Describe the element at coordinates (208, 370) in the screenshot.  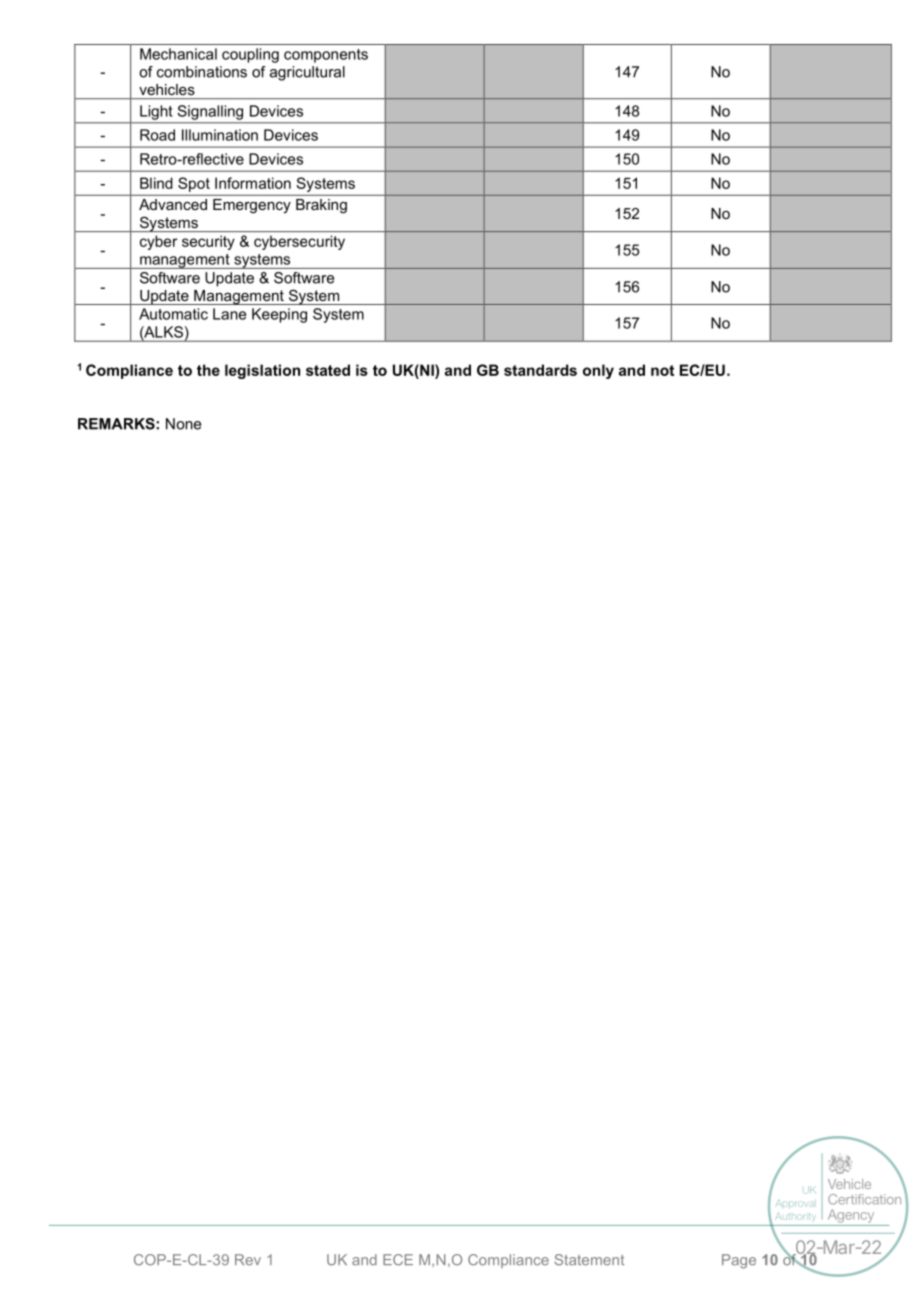
I see `the` at that location.
